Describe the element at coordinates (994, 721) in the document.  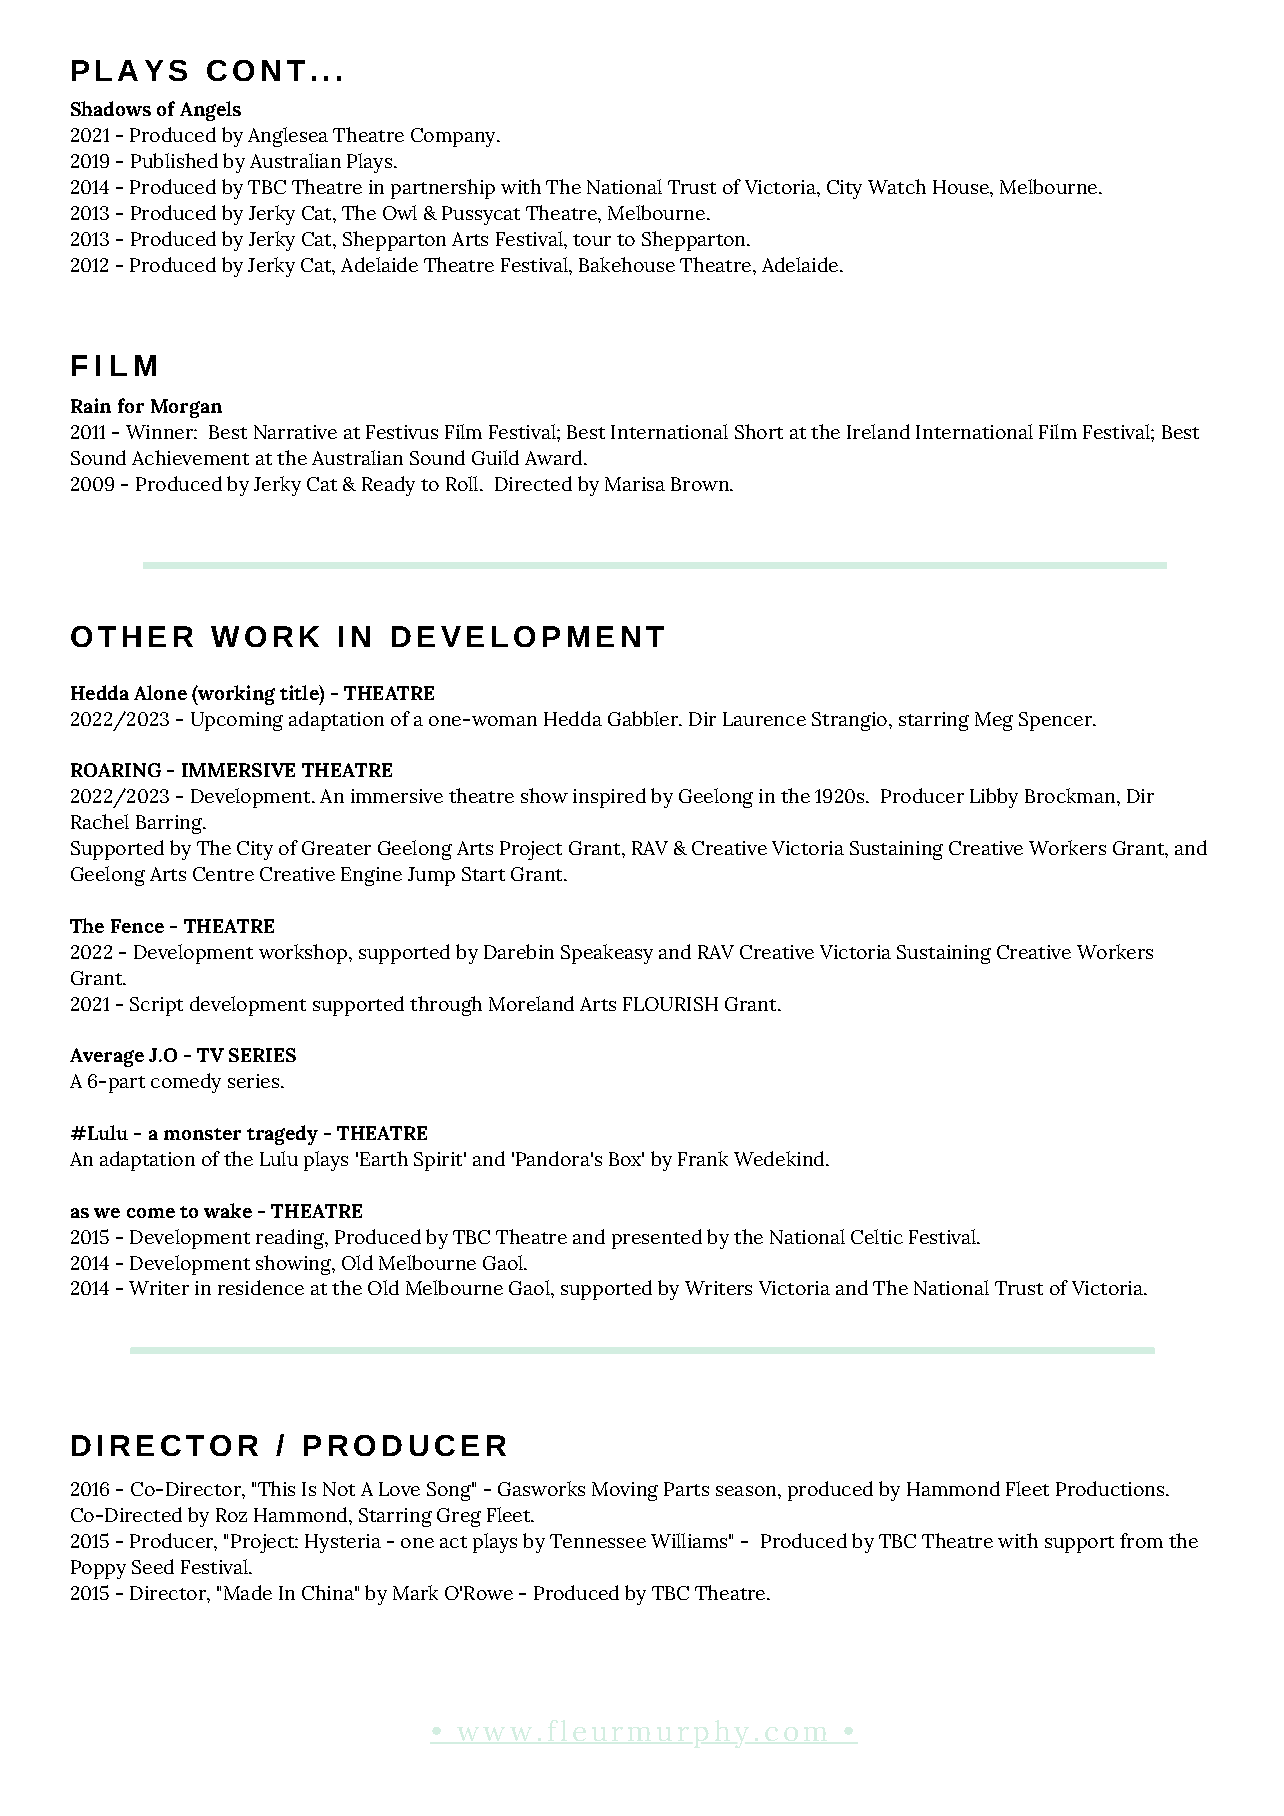
I see `Meg` at that location.
